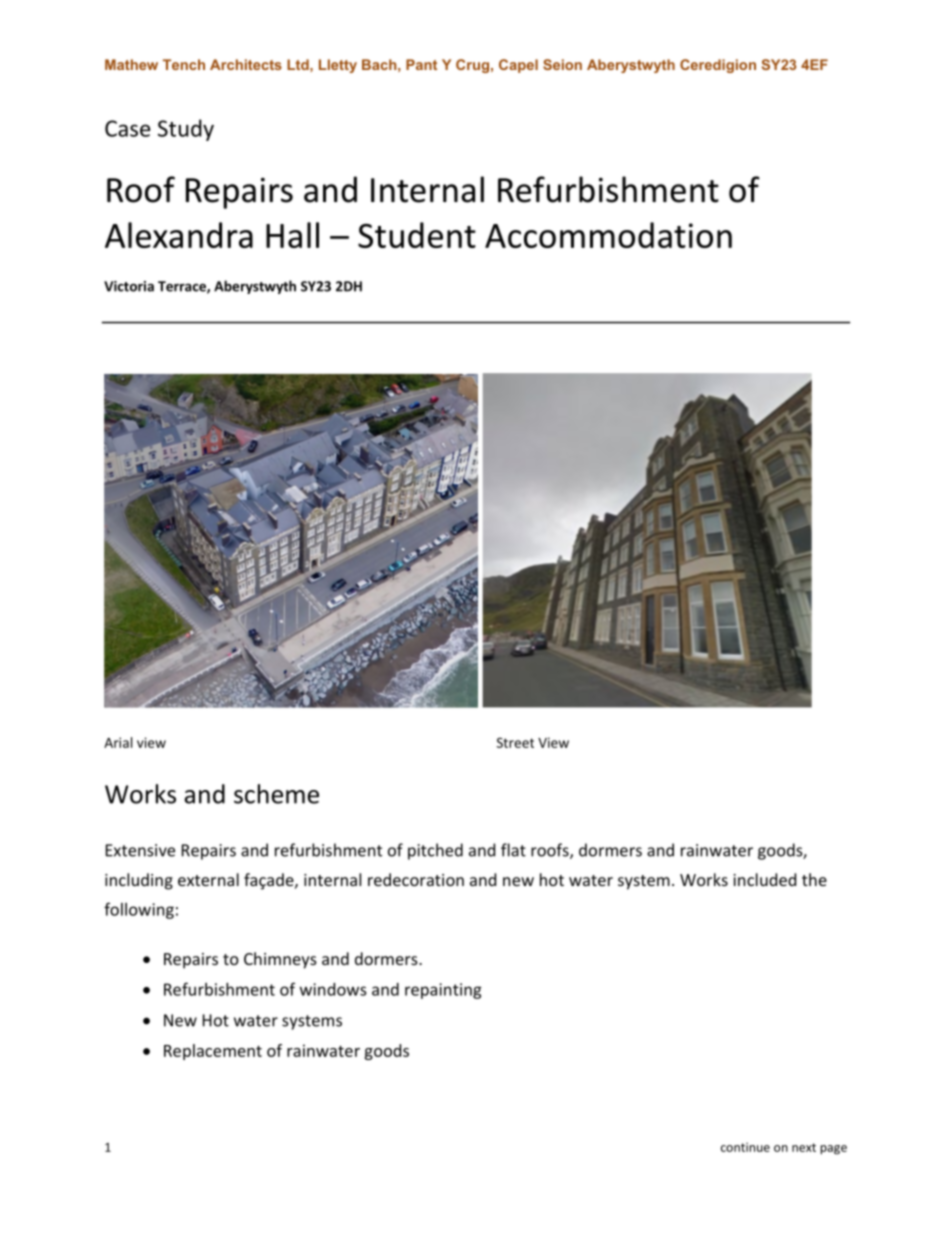 The width and height of the screenshot is (952, 1233). Describe the element at coordinates (213, 1052) in the screenshot. I see `Replacement` at that location.
